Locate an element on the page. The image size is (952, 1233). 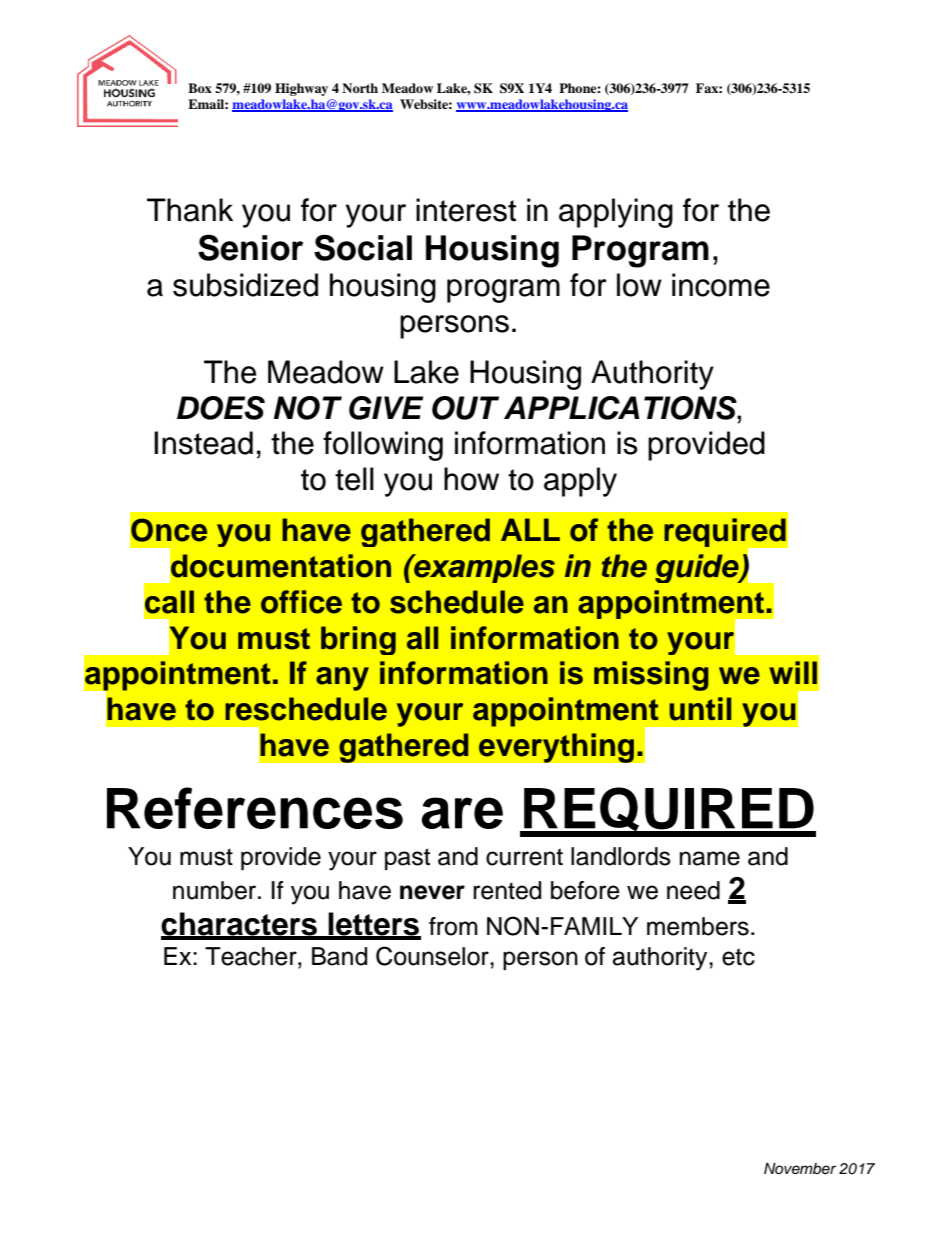
Instead is located at coordinates (203, 443).
